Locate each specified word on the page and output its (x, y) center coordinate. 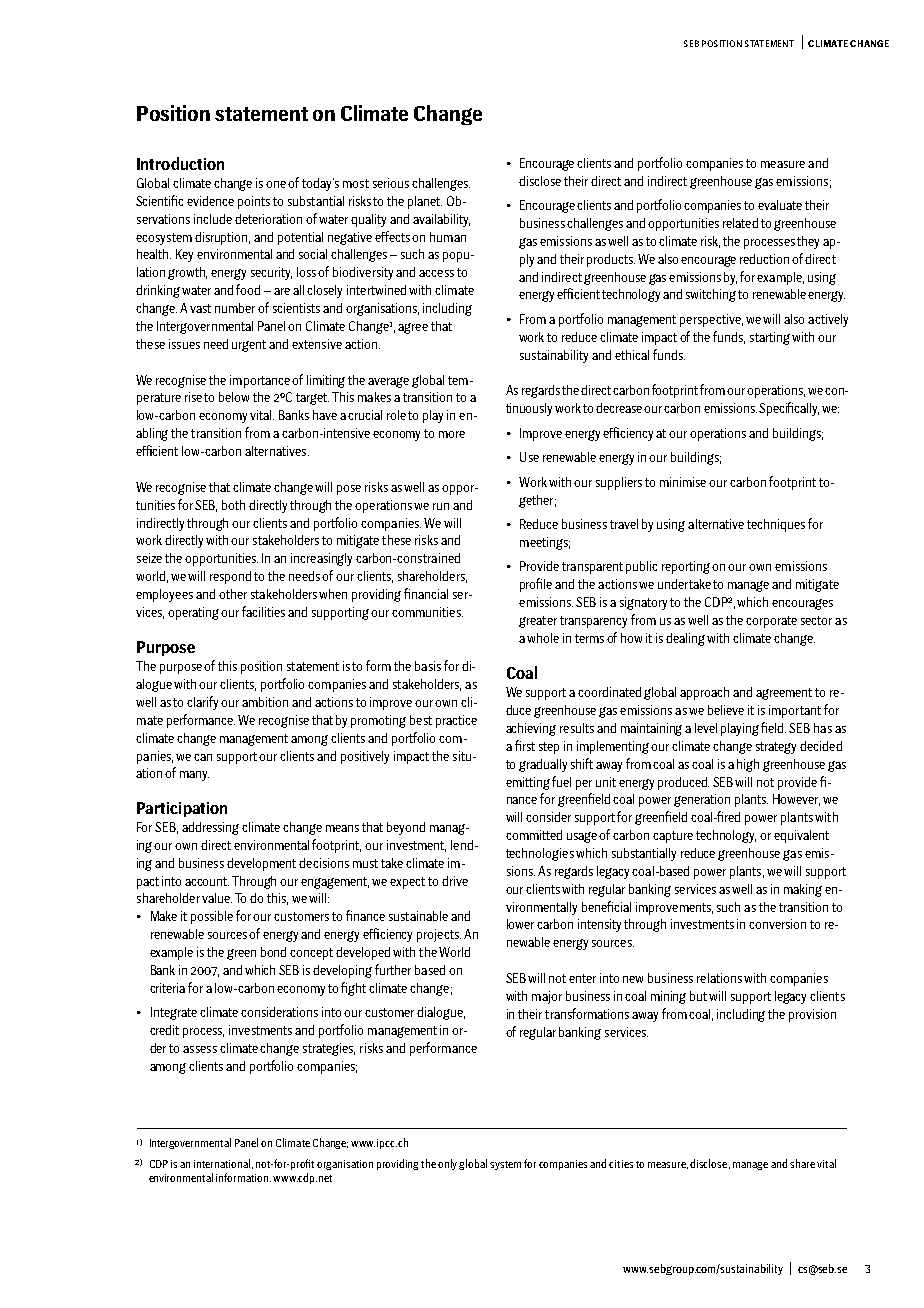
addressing (210, 828)
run (441, 506)
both (233, 505)
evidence (210, 201)
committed (534, 835)
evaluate (780, 205)
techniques (776, 525)
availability (441, 220)
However (796, 800)
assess (200, 1049)
